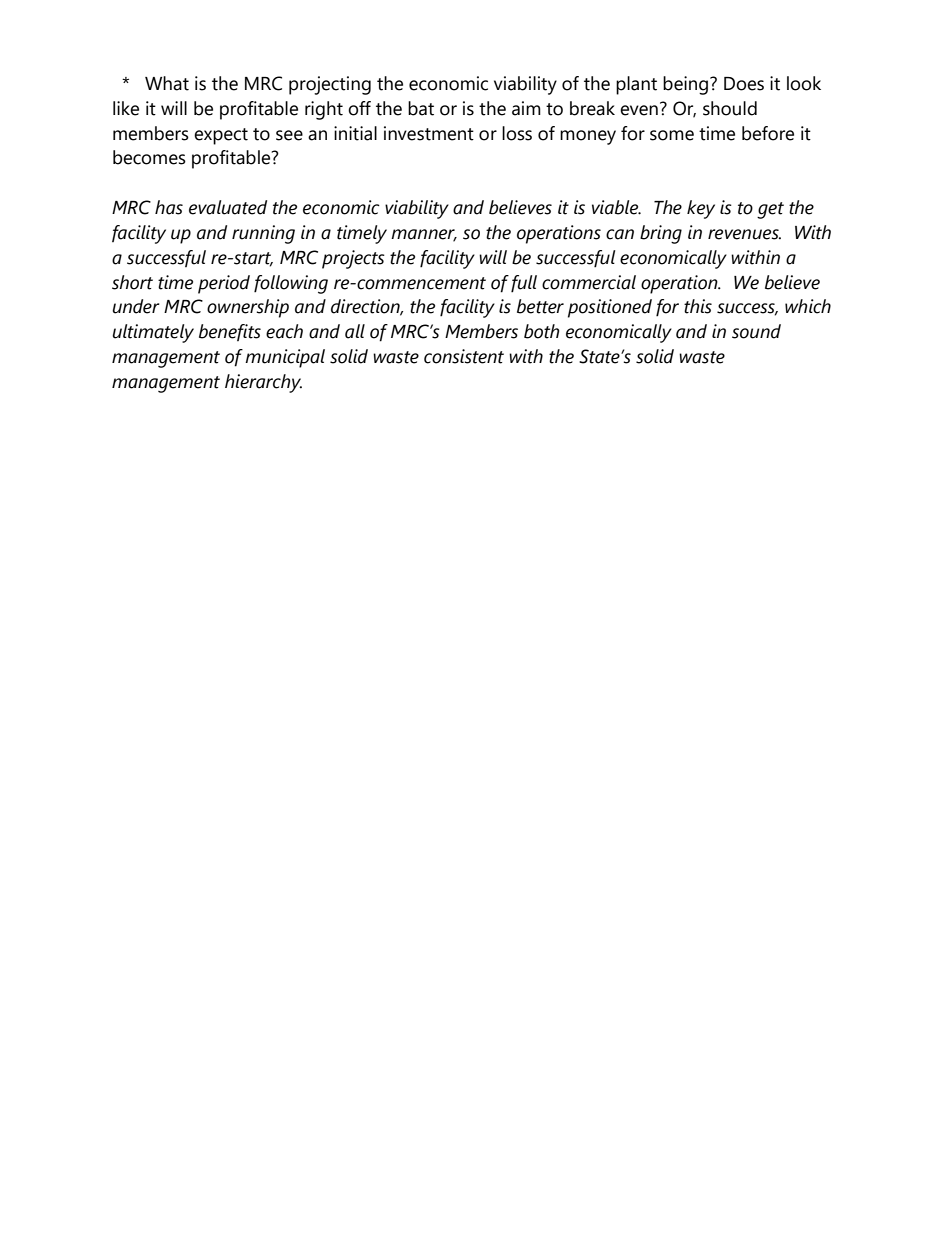 This screenshot has height=1233, width=952. What do you see at coordinates (224, 284) in the screenshot?
I see `period` at bounding box center [224, 284].
